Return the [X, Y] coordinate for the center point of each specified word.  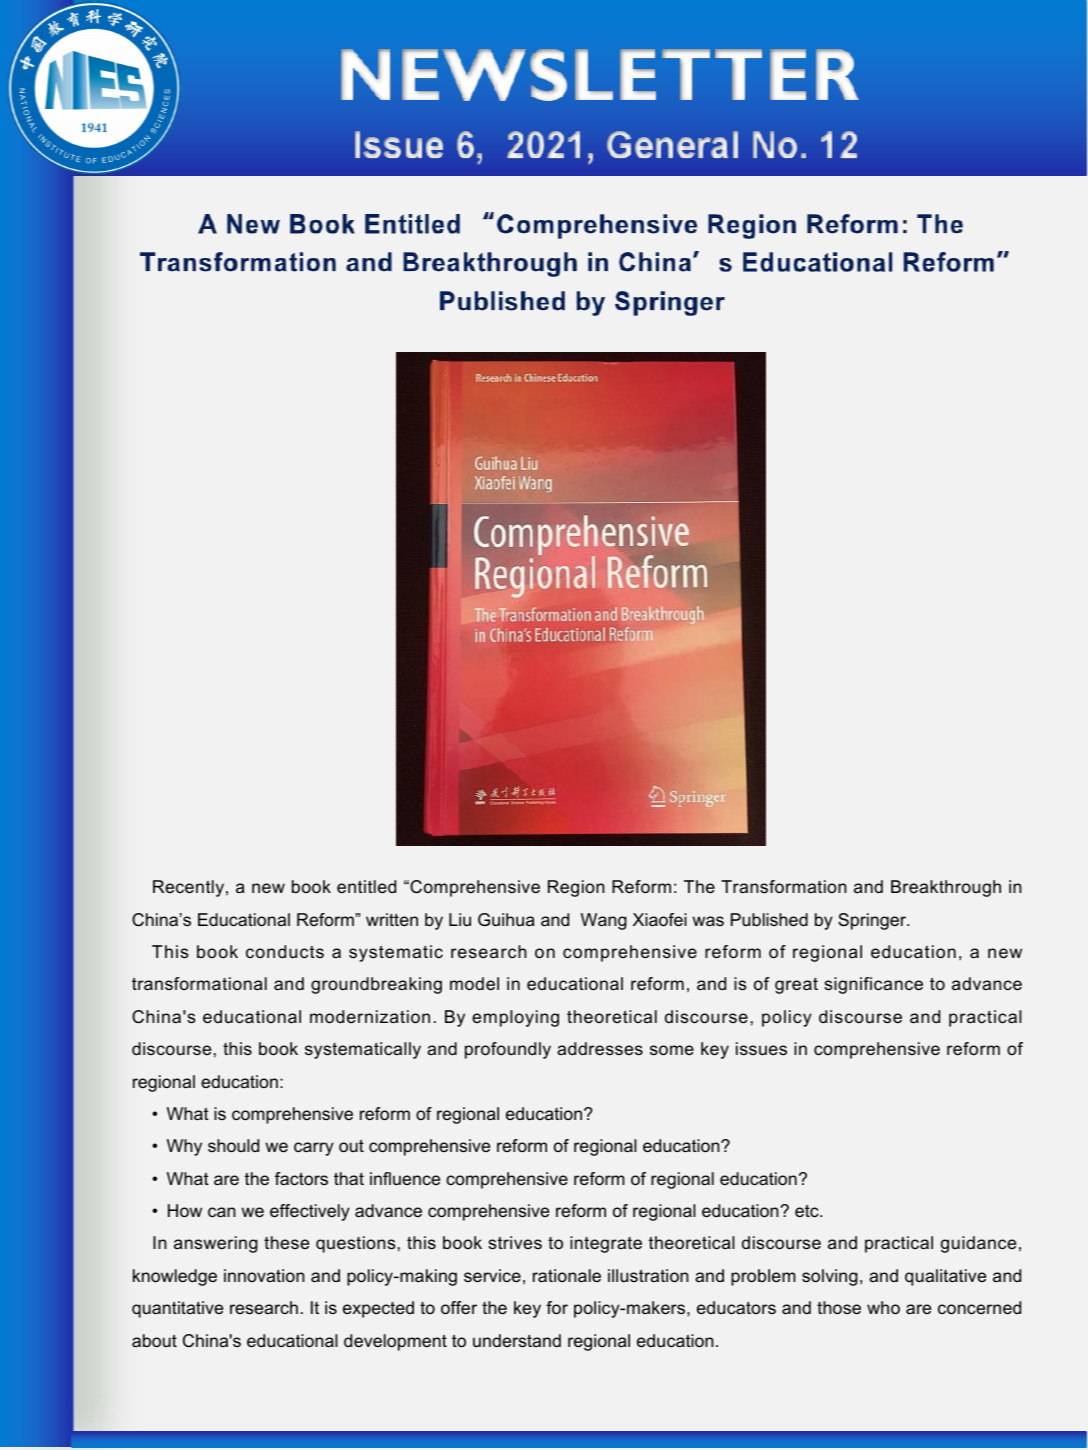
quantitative [177, 1309]
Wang [604, 921]
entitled [366, 886]
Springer [873, 921]
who [883, 1307]
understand [517, 1340]
